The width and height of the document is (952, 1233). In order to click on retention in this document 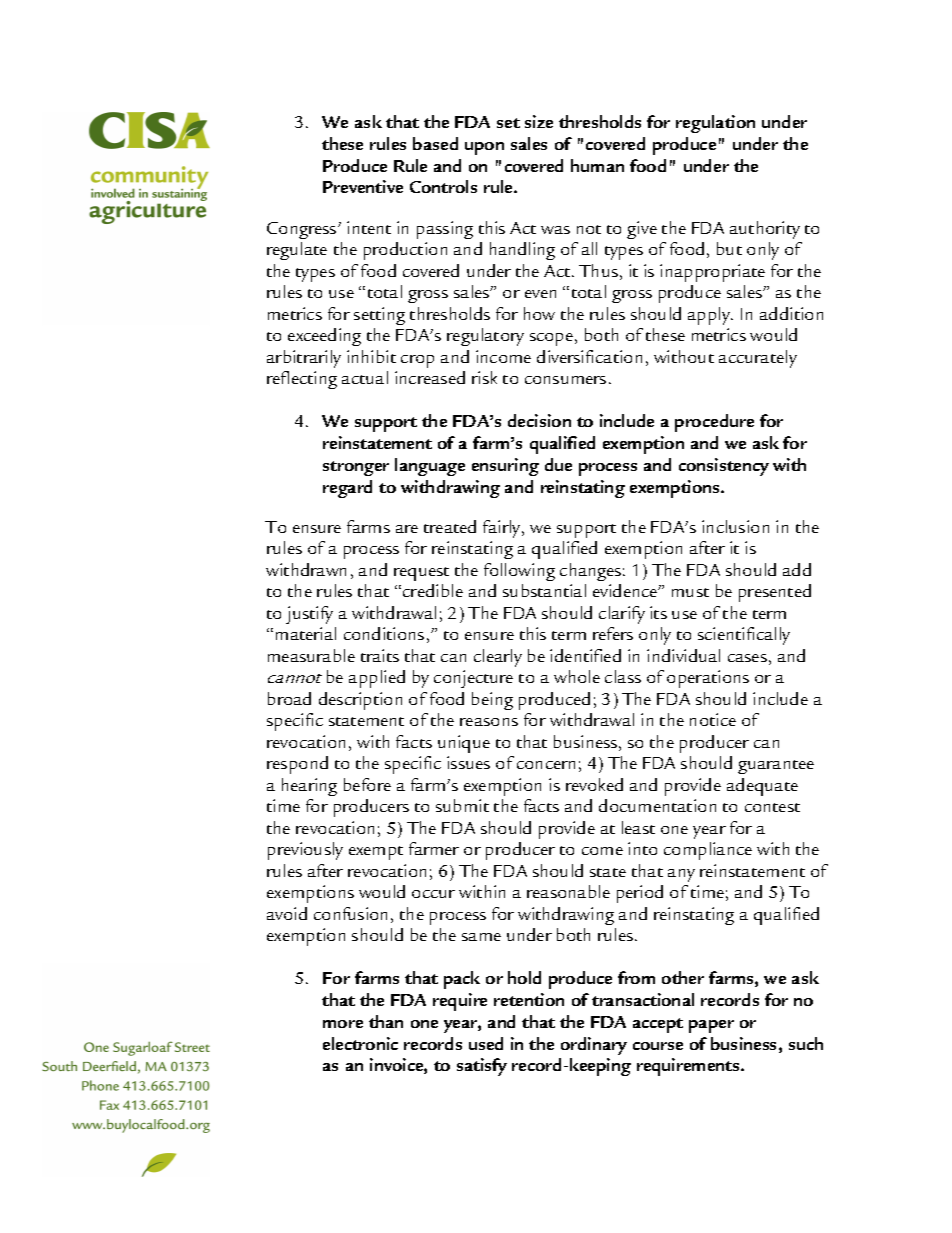, I will do `click(529, 999)`.
